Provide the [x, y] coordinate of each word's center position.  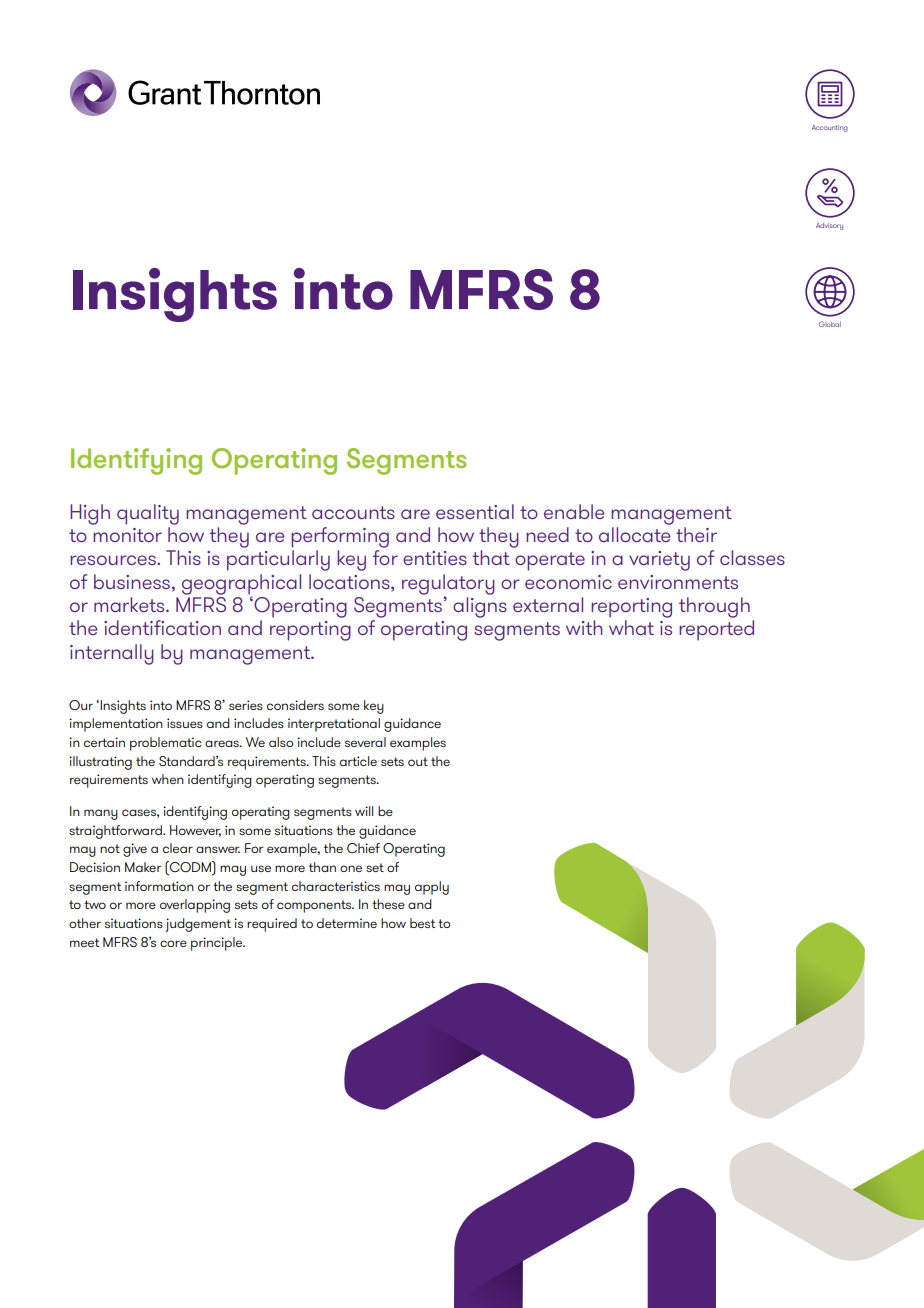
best [422, 923]
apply [432, 888]
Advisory [829, 226]
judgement [198, 925]
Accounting [830, 128]
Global [830, 324]
